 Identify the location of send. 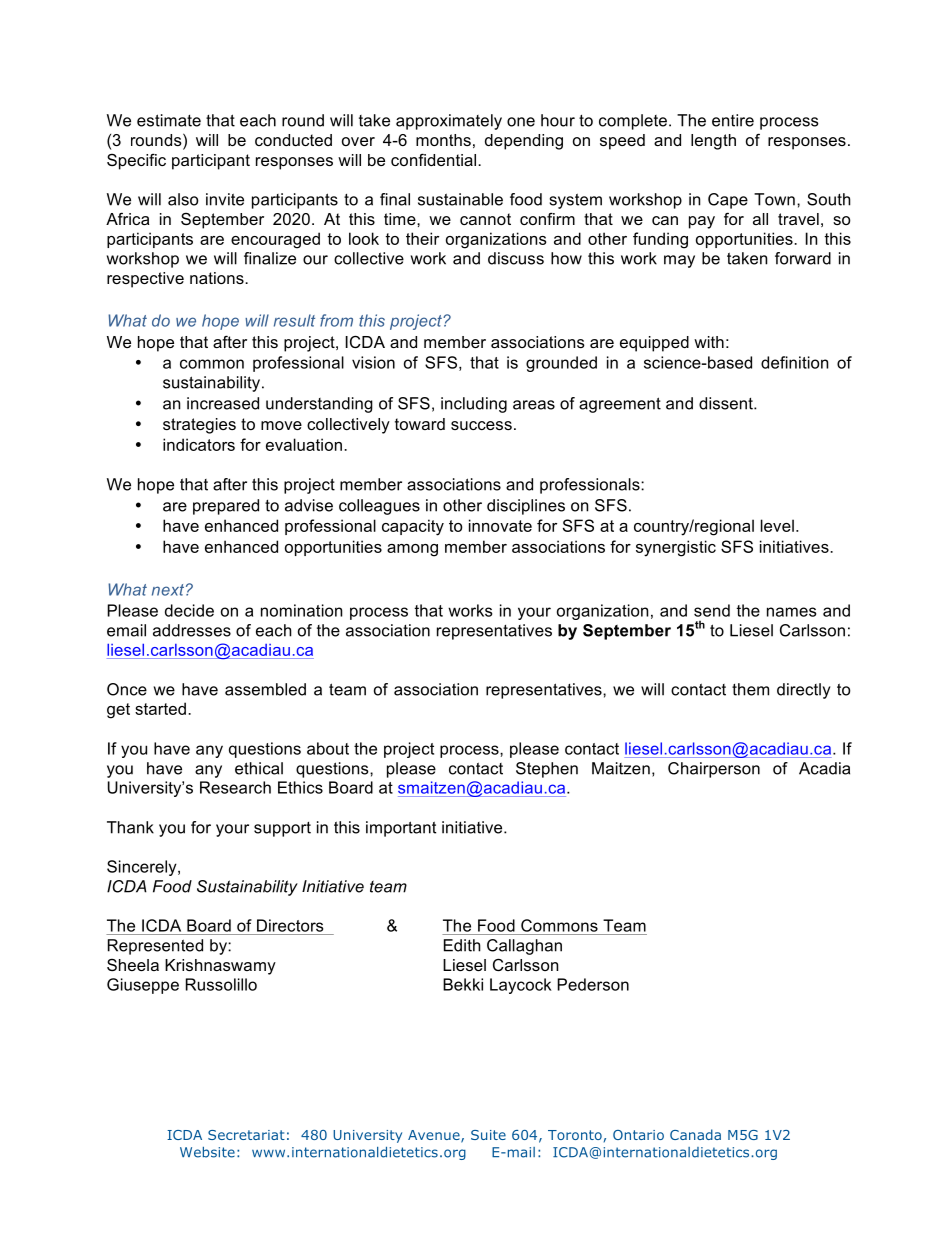
(712, 610).
